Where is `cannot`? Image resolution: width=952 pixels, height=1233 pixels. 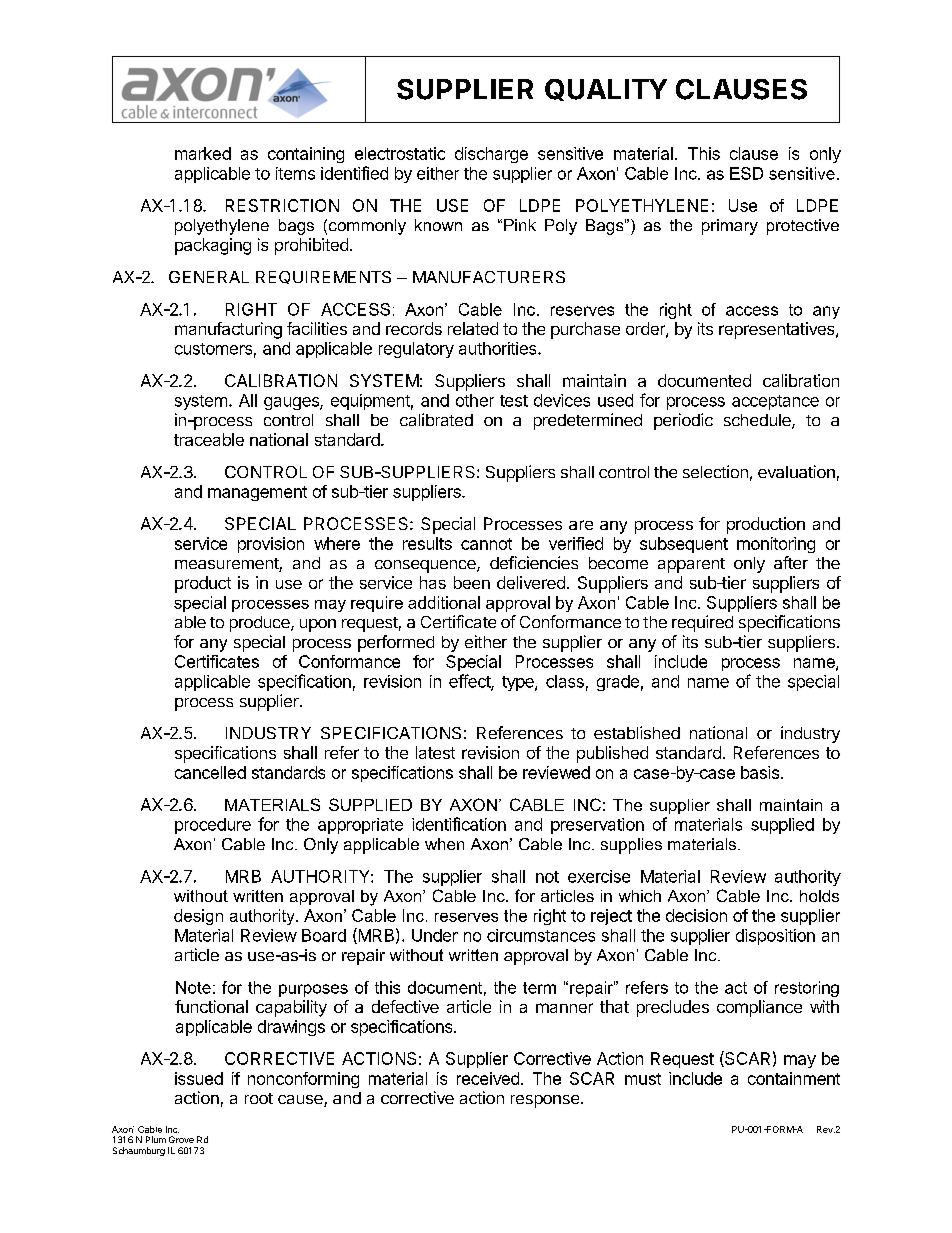
cannot is located at coordinates (486, 544).
